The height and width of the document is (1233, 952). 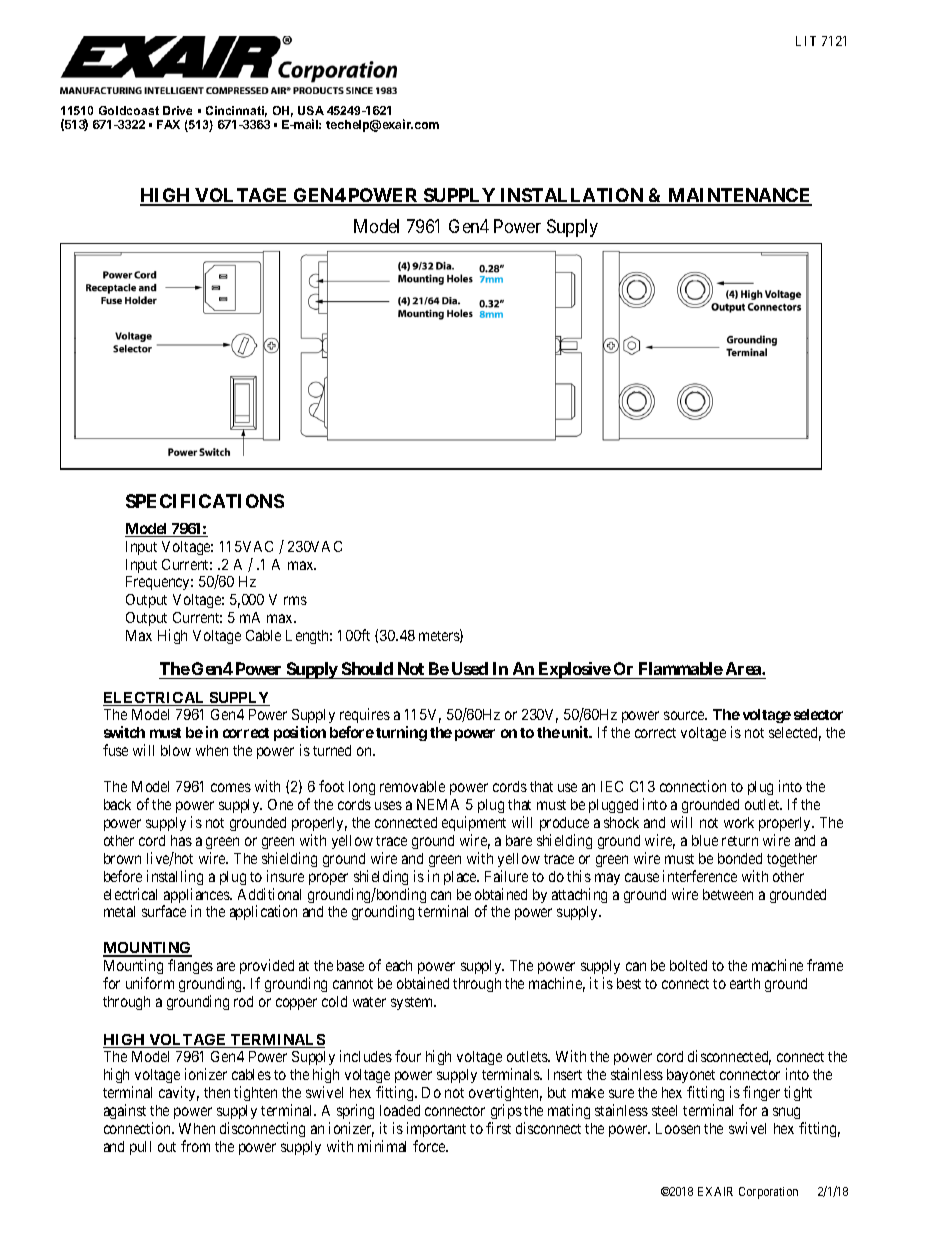 What do you see at coordinates (195, 1146) in the document?
I see `from` at bounding box center [195, 1146].
